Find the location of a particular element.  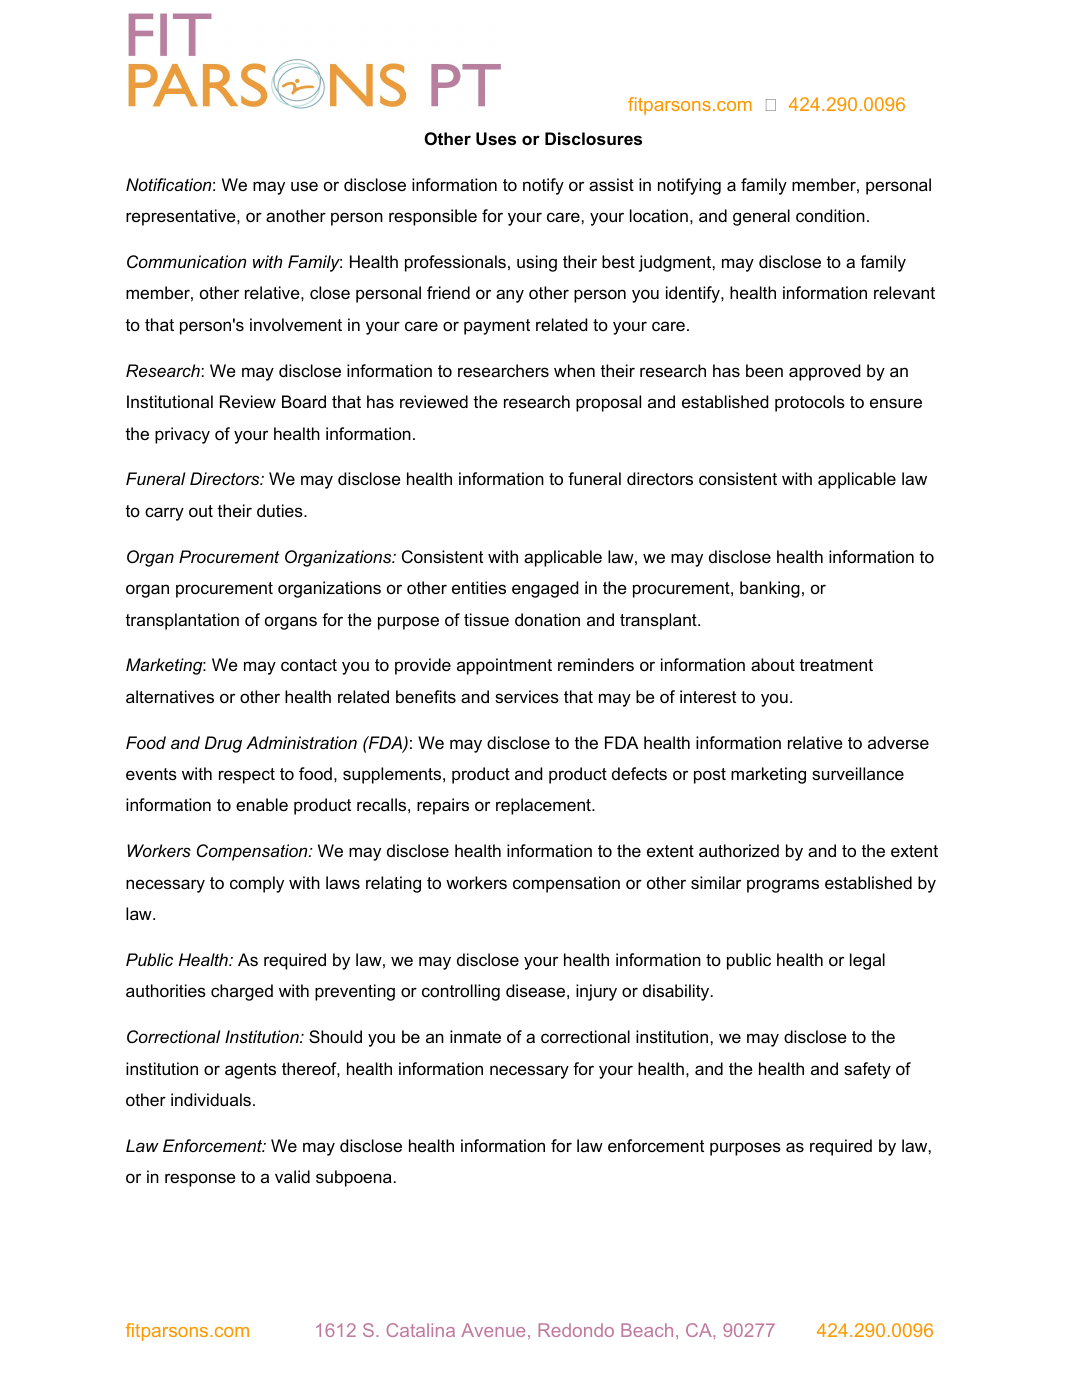

representative is located at coordinates (182, 217).
